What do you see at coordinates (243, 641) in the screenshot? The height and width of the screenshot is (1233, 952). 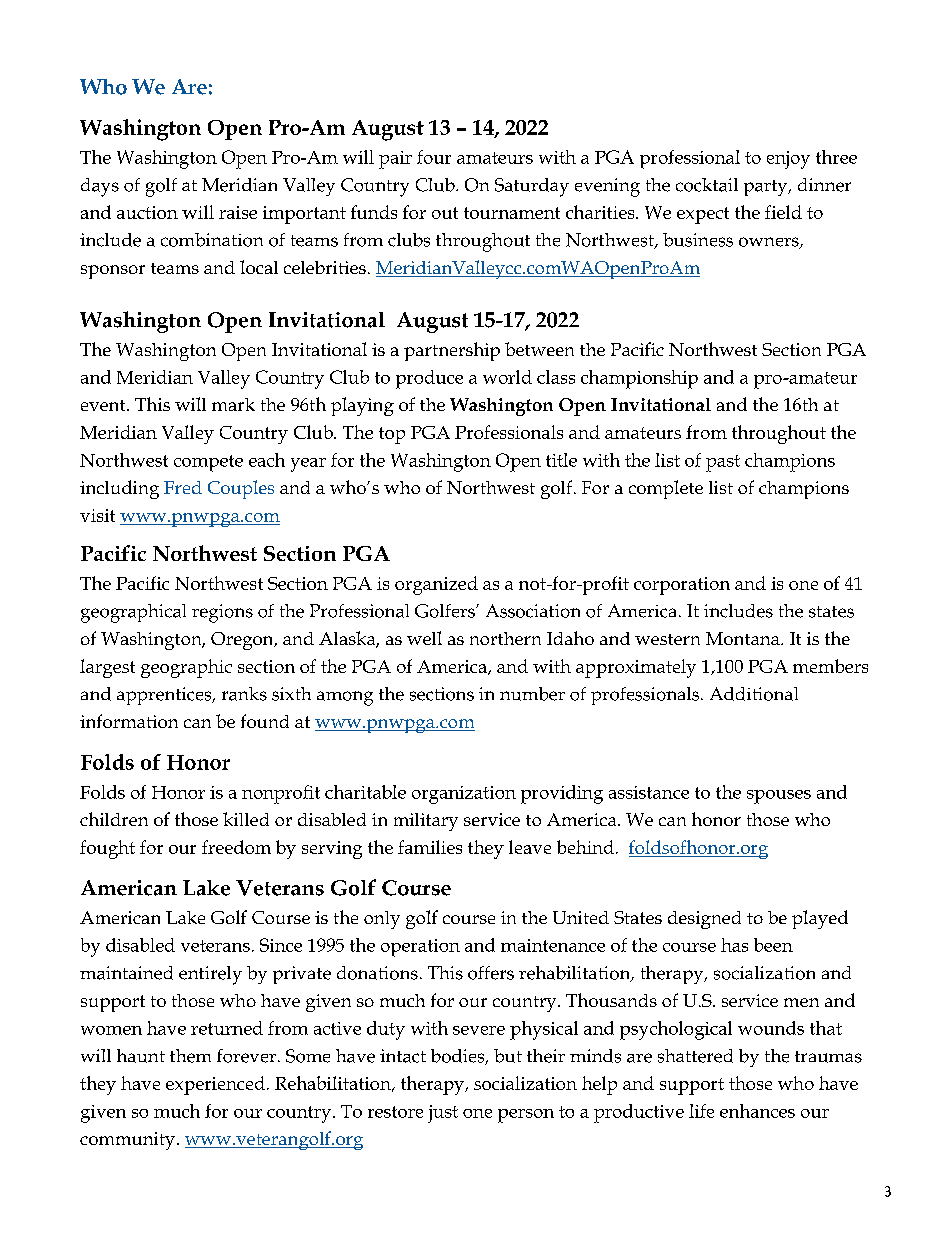 I see `Oregon` at bounding box center [243, 641].
